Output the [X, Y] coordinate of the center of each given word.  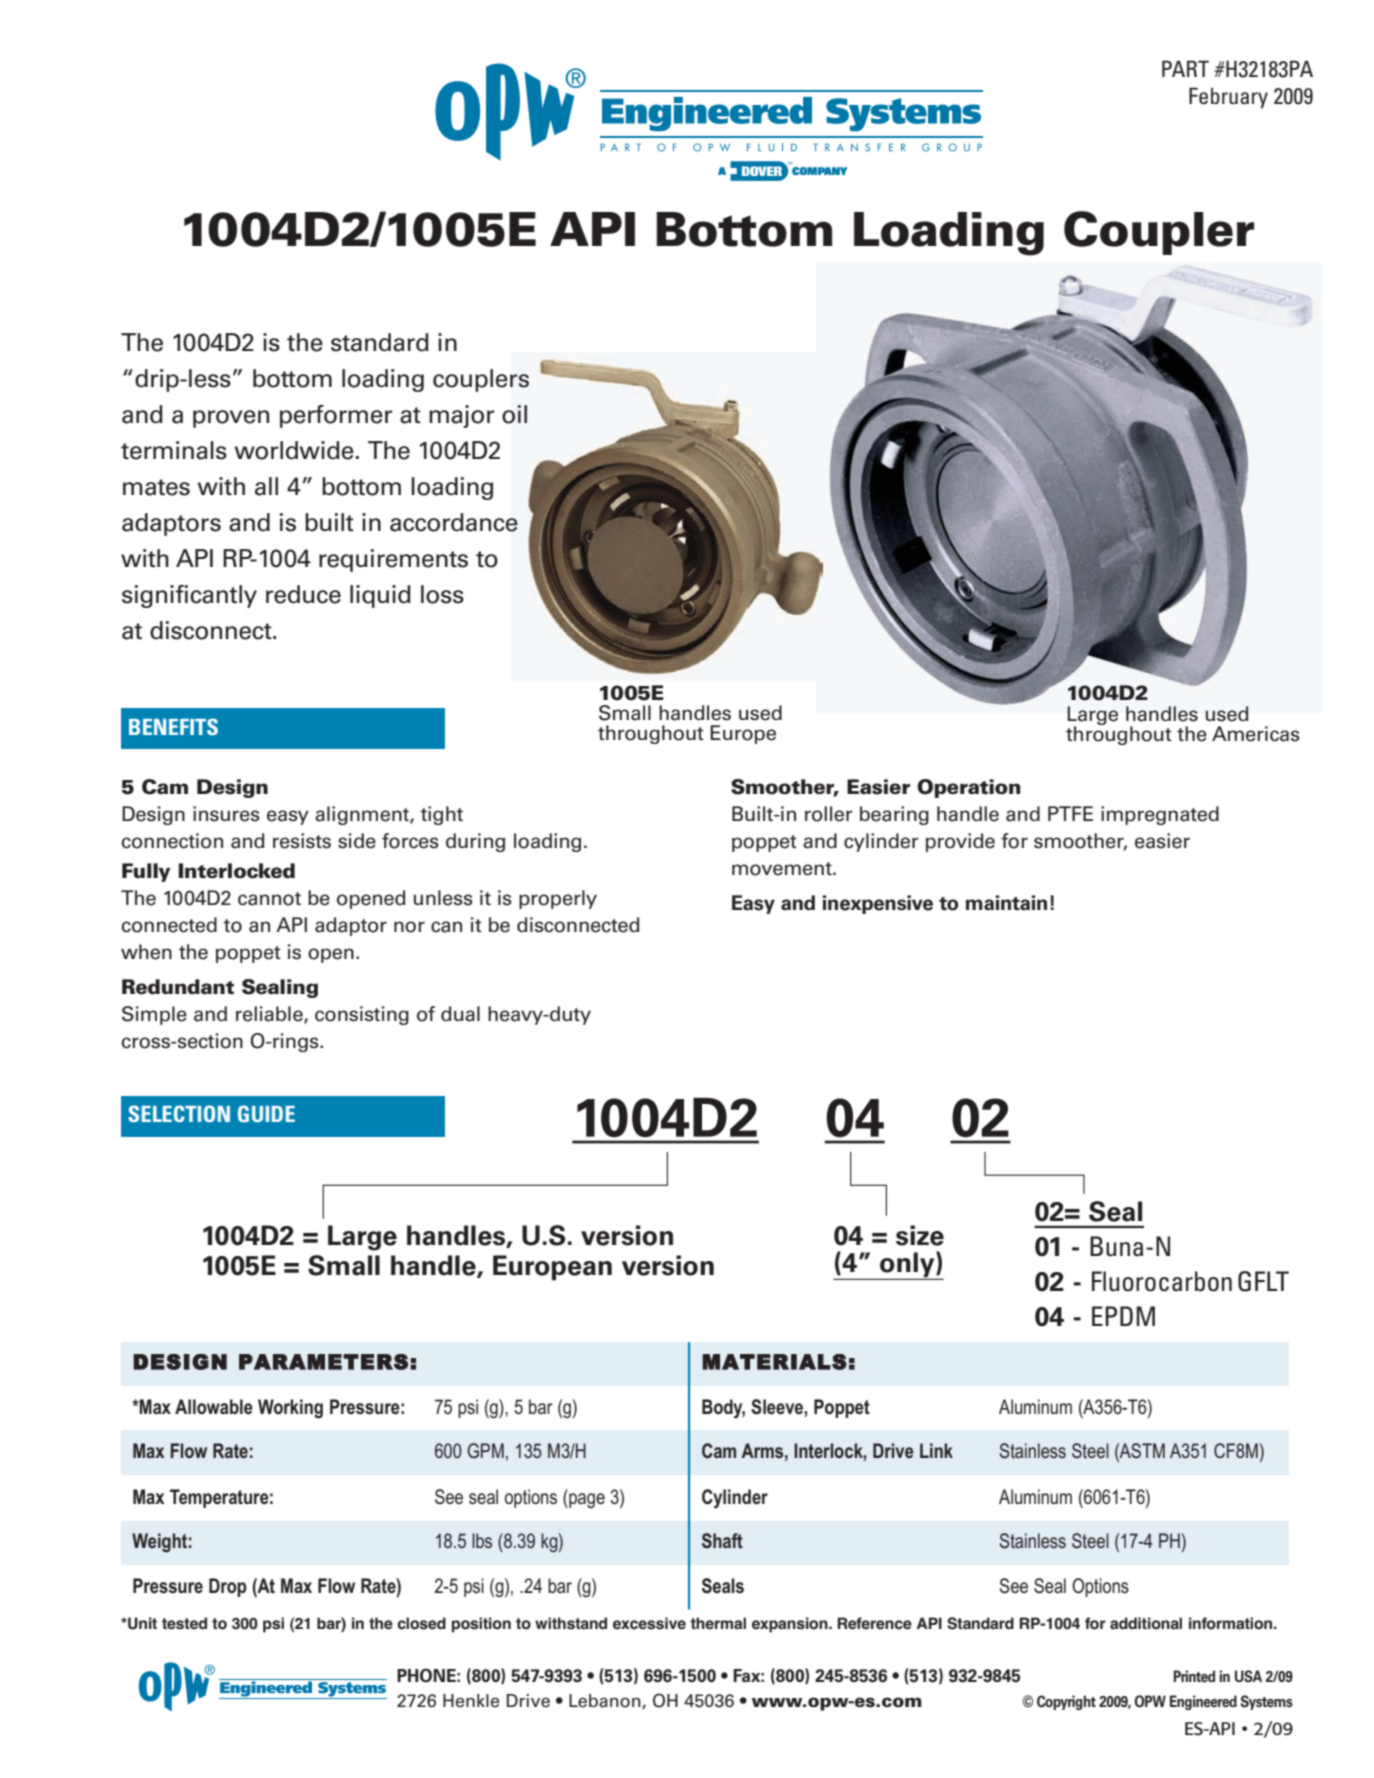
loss [442, 594]
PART [1185, 68]
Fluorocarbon [1162, 1281]
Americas [1256, 734]
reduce [303, 594]
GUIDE [266, 1113]
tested [184, 1623]
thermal [718, 1623]
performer [336, 416]
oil [514, 414]
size [920, 1235]
